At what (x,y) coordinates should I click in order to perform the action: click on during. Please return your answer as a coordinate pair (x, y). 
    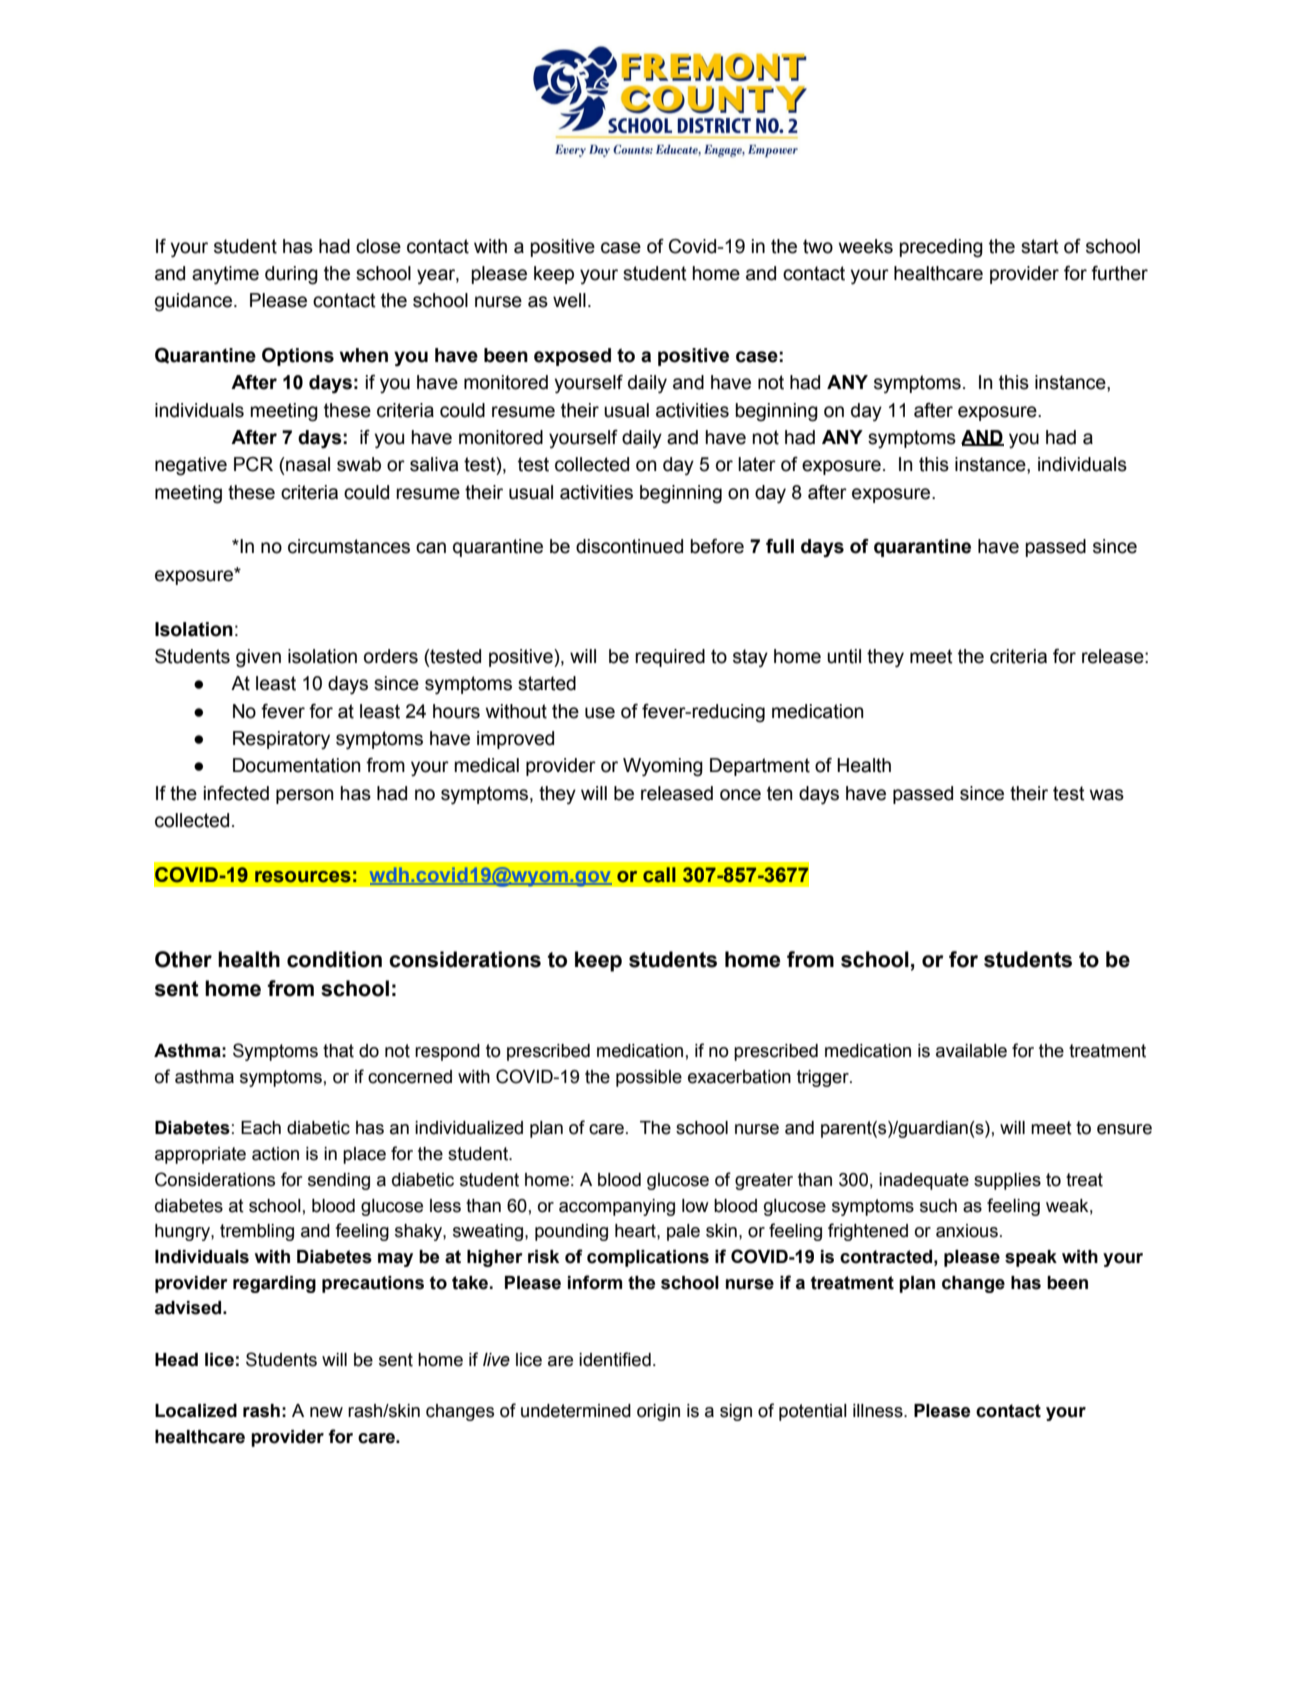
    Looking at the image, I should click on (291, 275).
